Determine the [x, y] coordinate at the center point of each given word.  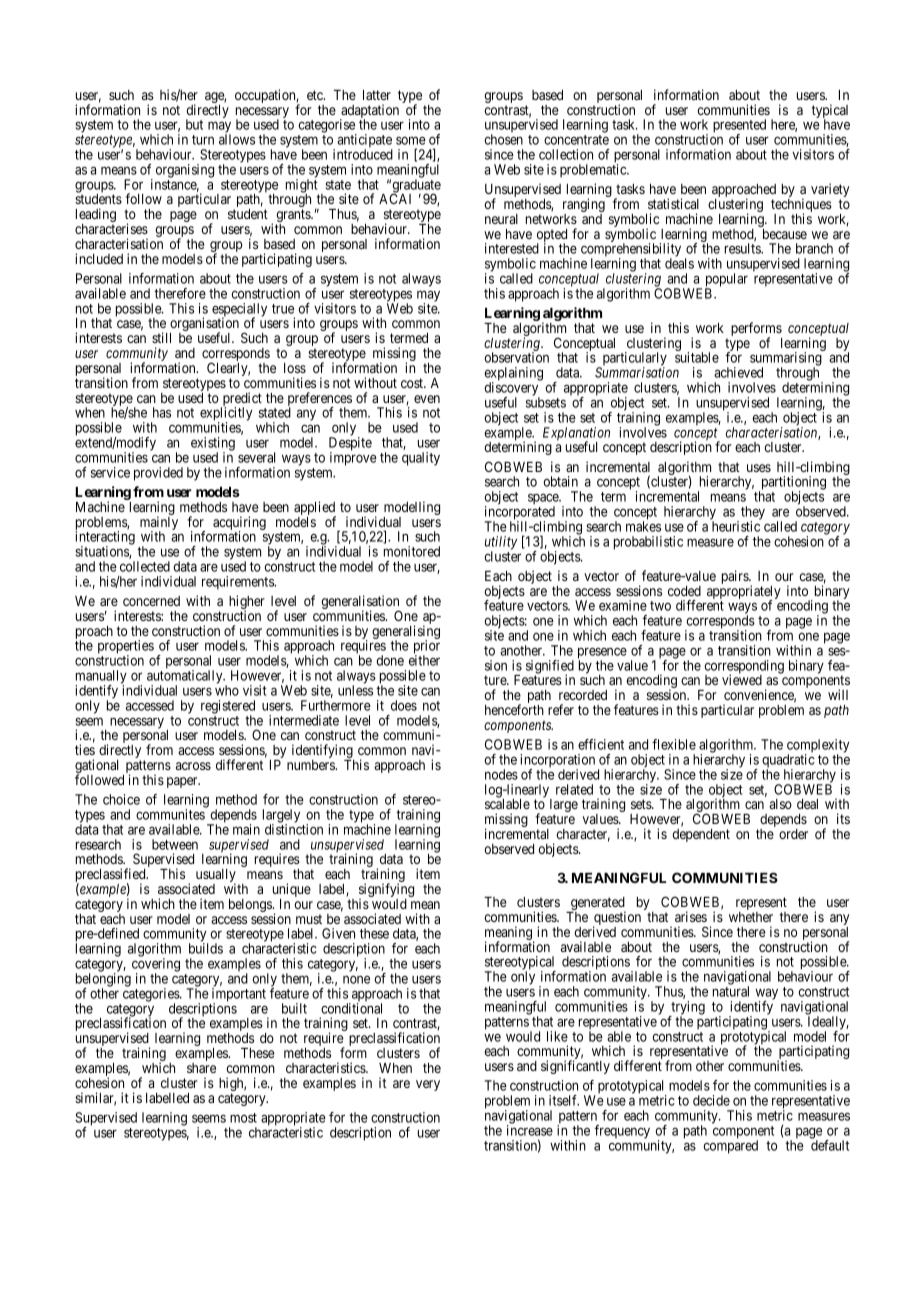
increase [530, 1130]
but [194, 124]
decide [711, 1100]
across [193, 766]
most [243, 1118]
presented [739, 127]
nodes [501, 774]
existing [213, 445]
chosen [503, 139]
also [780, 804]
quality [421, 459]
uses [759, 468]
